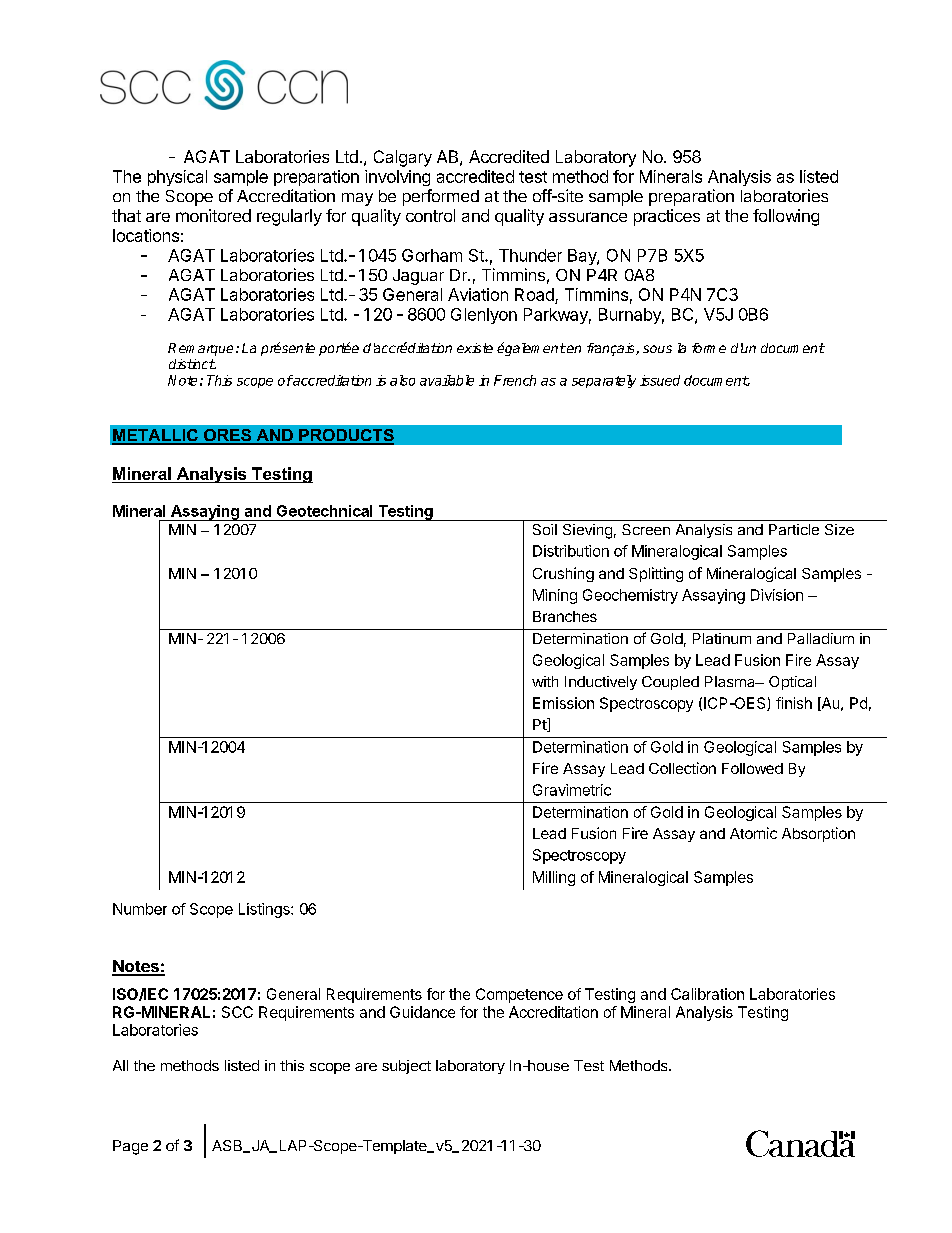 The image size is (952, 1233). I want to click on Atomic, so click(753, 833).
